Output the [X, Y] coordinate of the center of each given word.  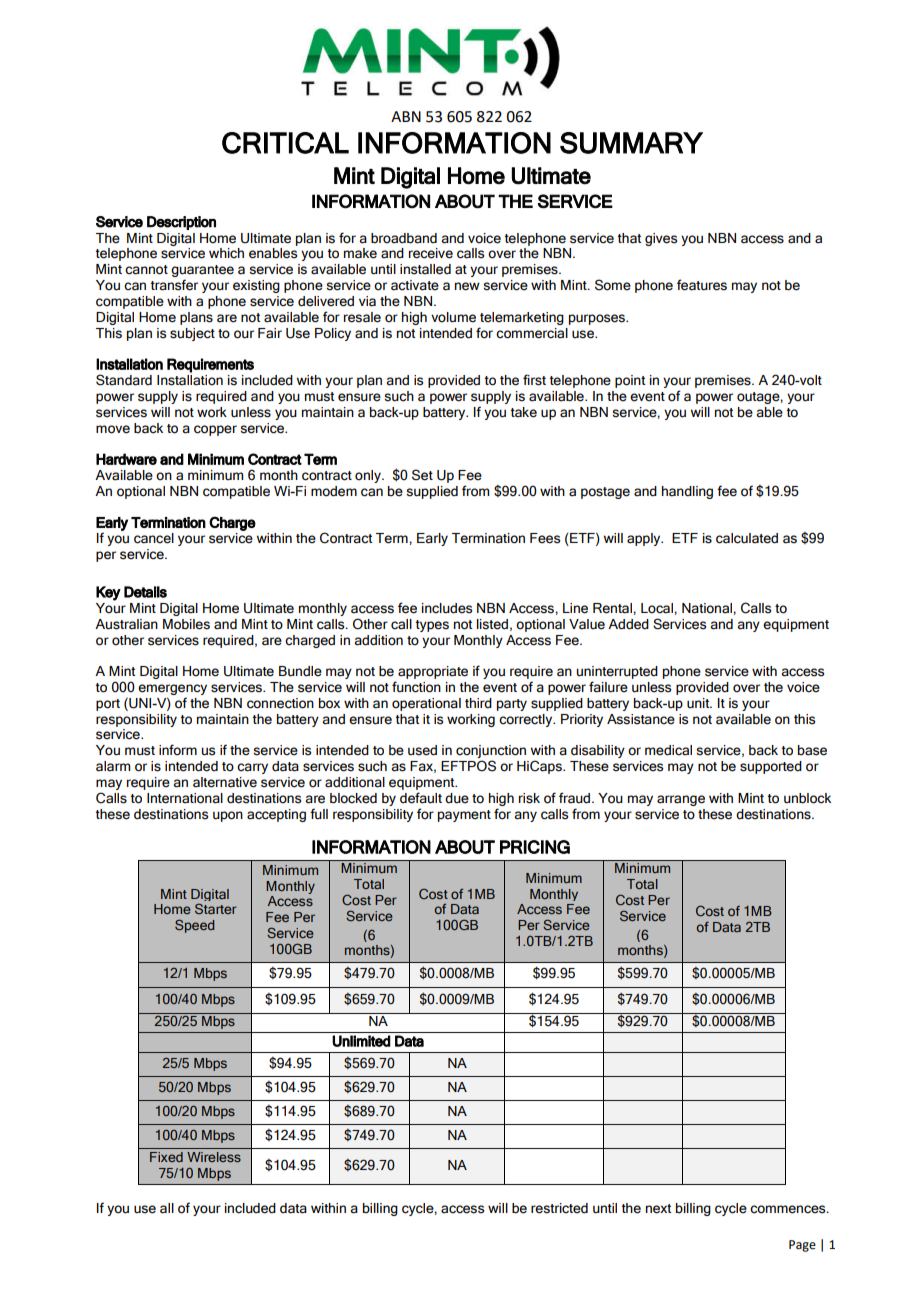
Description [181, 223]
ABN [406, 116]
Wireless [214, 1157]
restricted [559, 1208]
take [524, 412]
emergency [172, 689]
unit [699, 703]
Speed [194, 926]
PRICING [535, 847]
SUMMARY [631, 143]
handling [687, 492]
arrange [681, 800]
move [113, 429]
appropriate [433, 672]
